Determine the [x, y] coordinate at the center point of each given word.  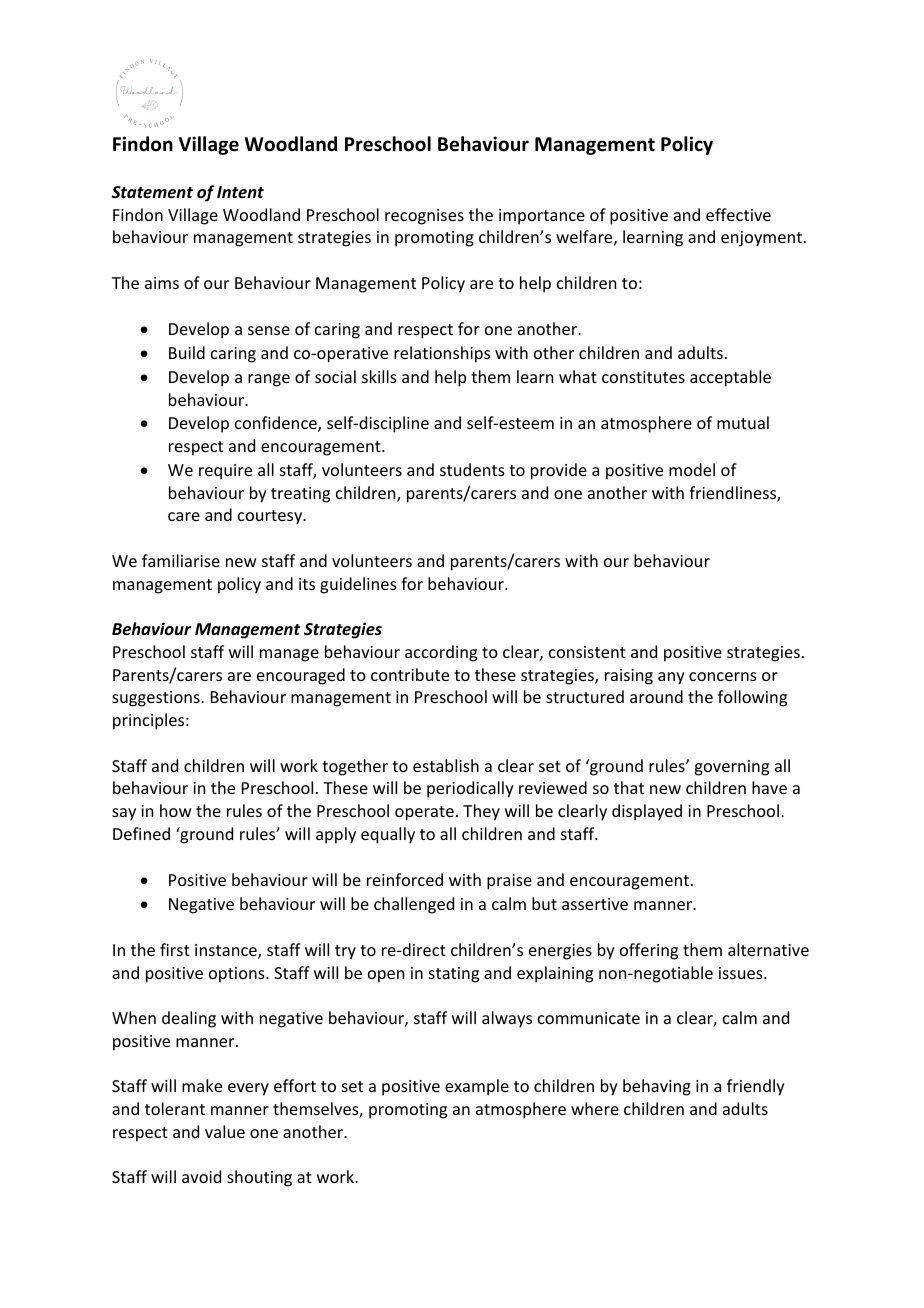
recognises [424, 217]
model [692, 469]
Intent [240, 192]
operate [424, 813]
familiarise [181, 560]
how [176, 810]
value [225, 1131]
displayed [647, 812]
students [472, 469]
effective [738, 214]
